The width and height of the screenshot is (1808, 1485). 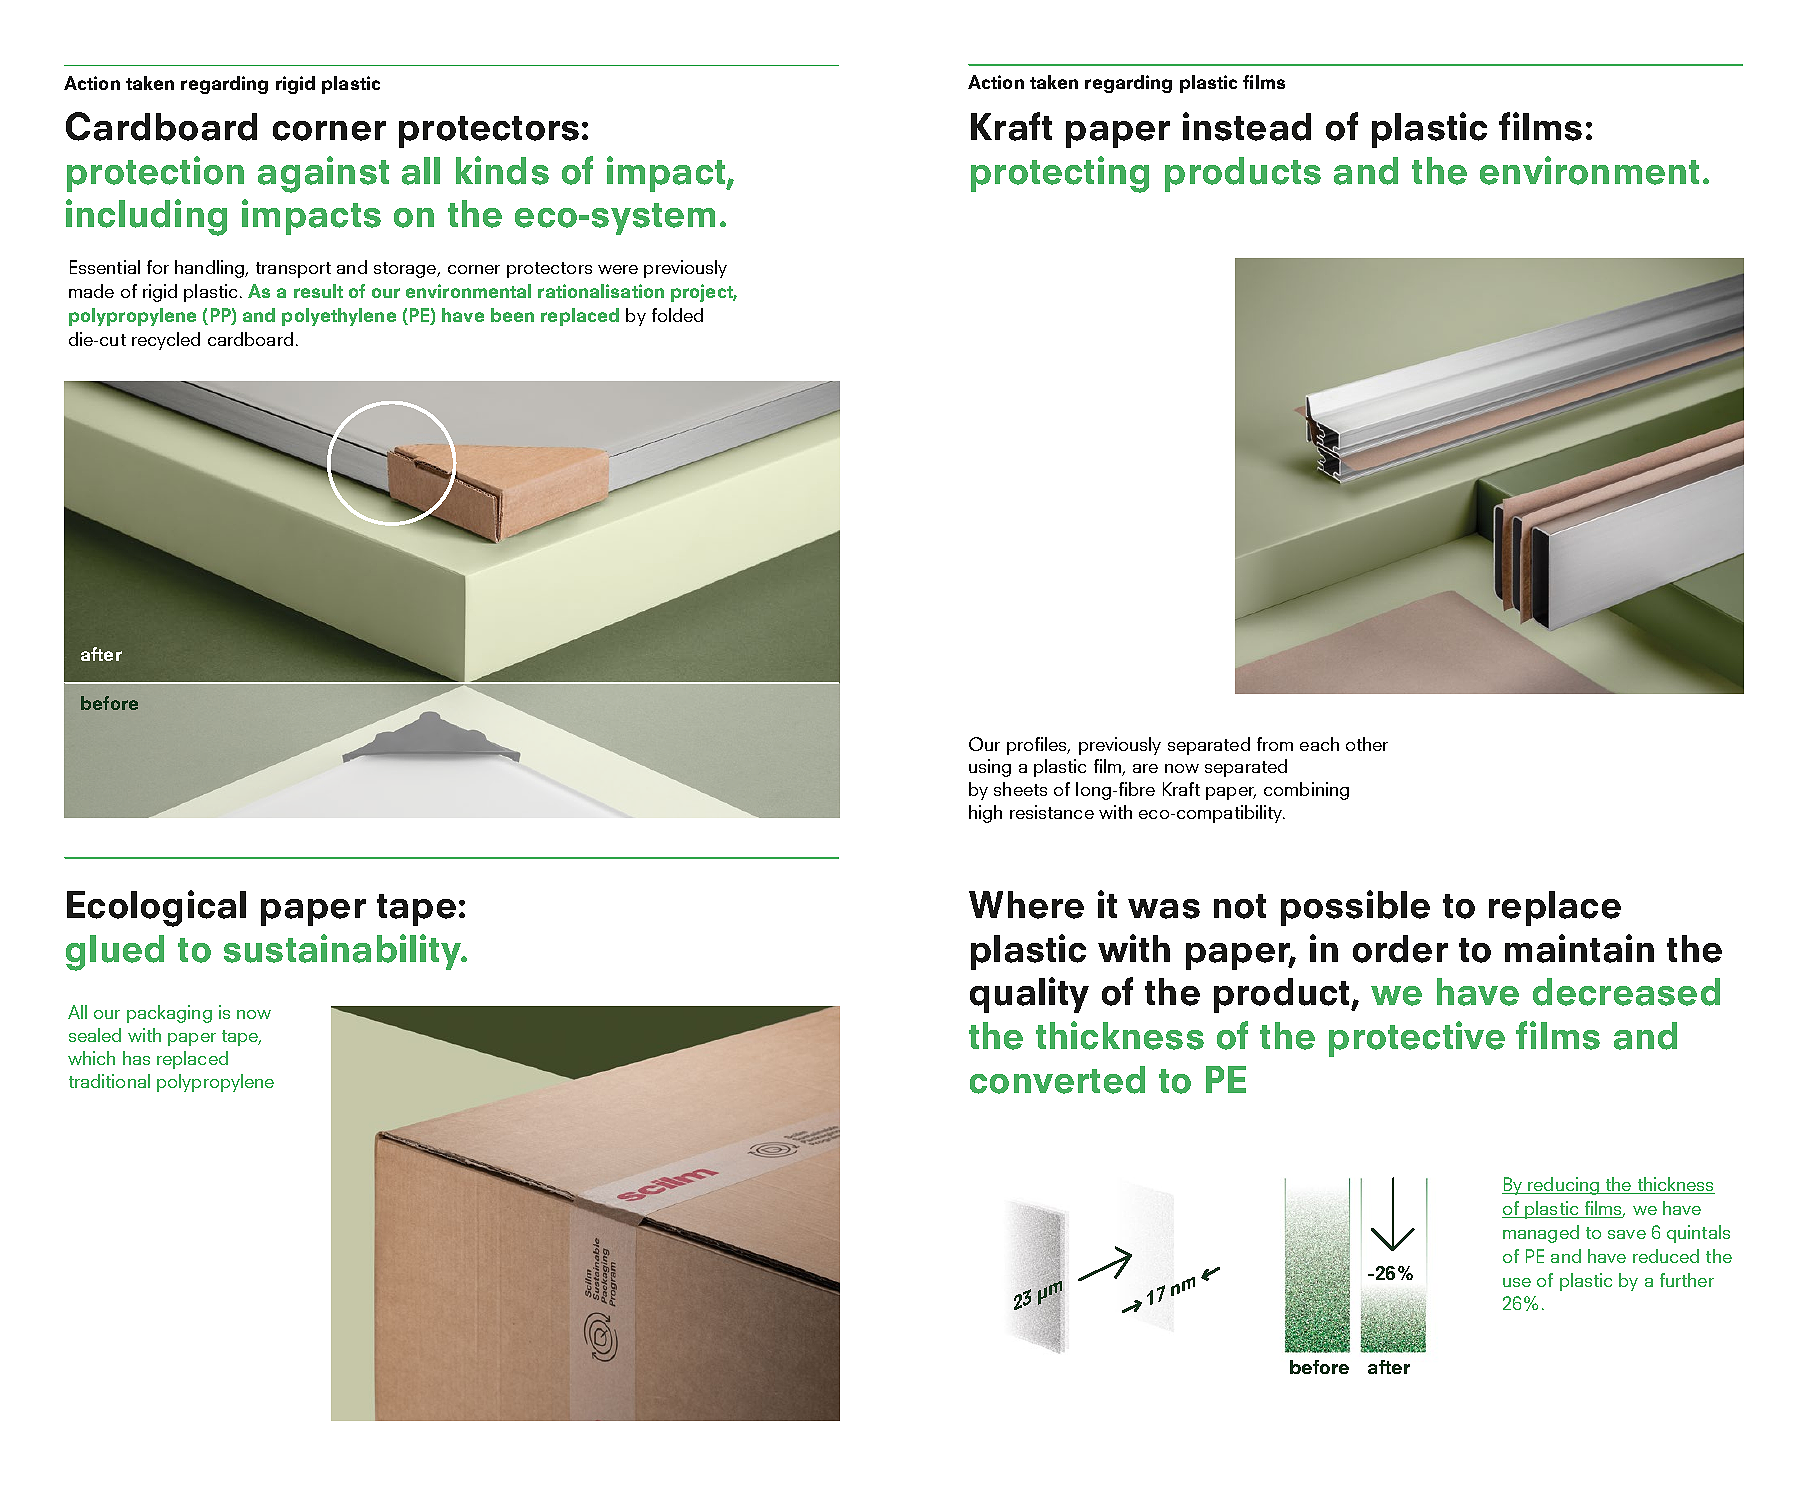 I want to click on Ecological, so click(x=156, y=908).
